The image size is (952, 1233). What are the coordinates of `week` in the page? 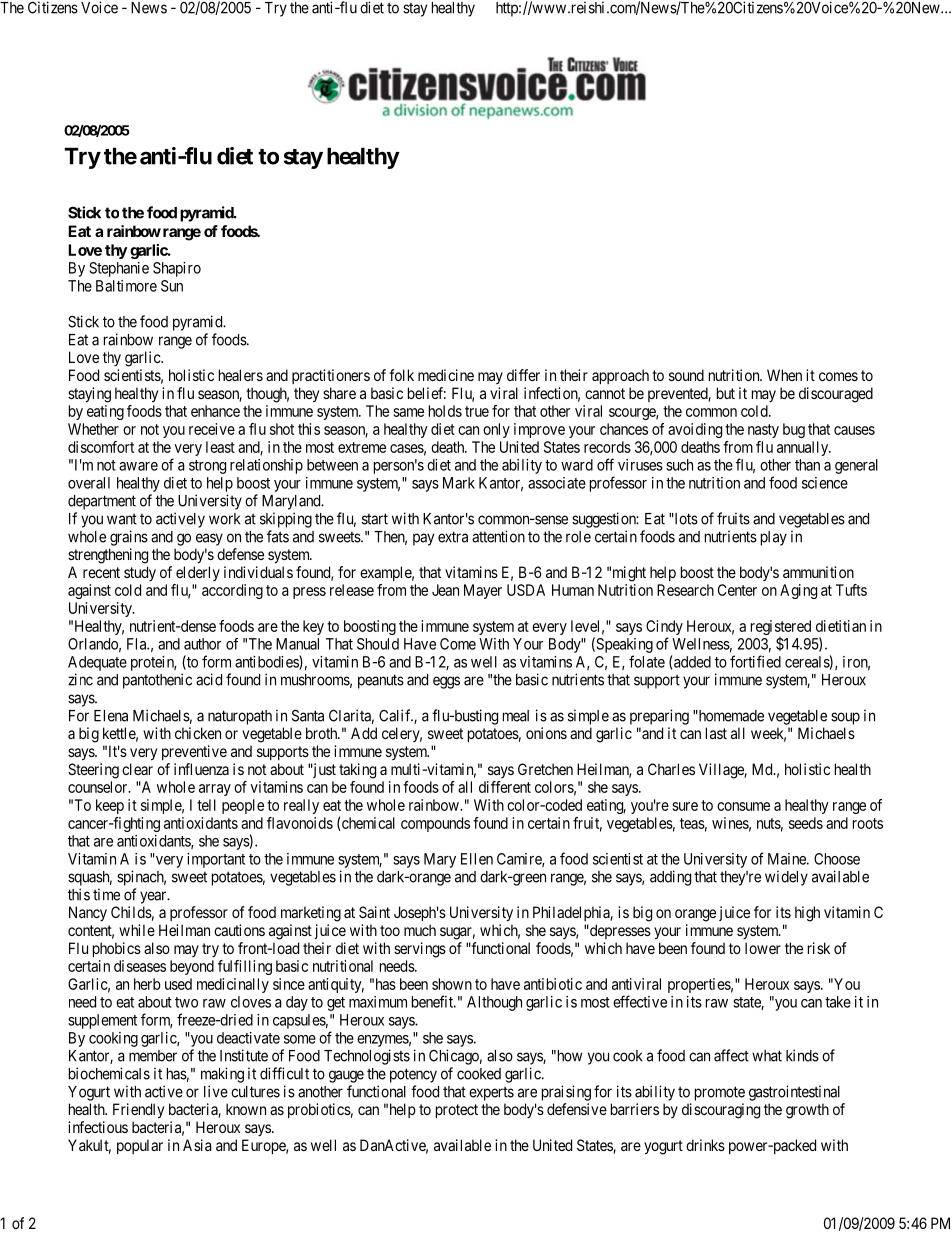 It's located at (768, 734).
